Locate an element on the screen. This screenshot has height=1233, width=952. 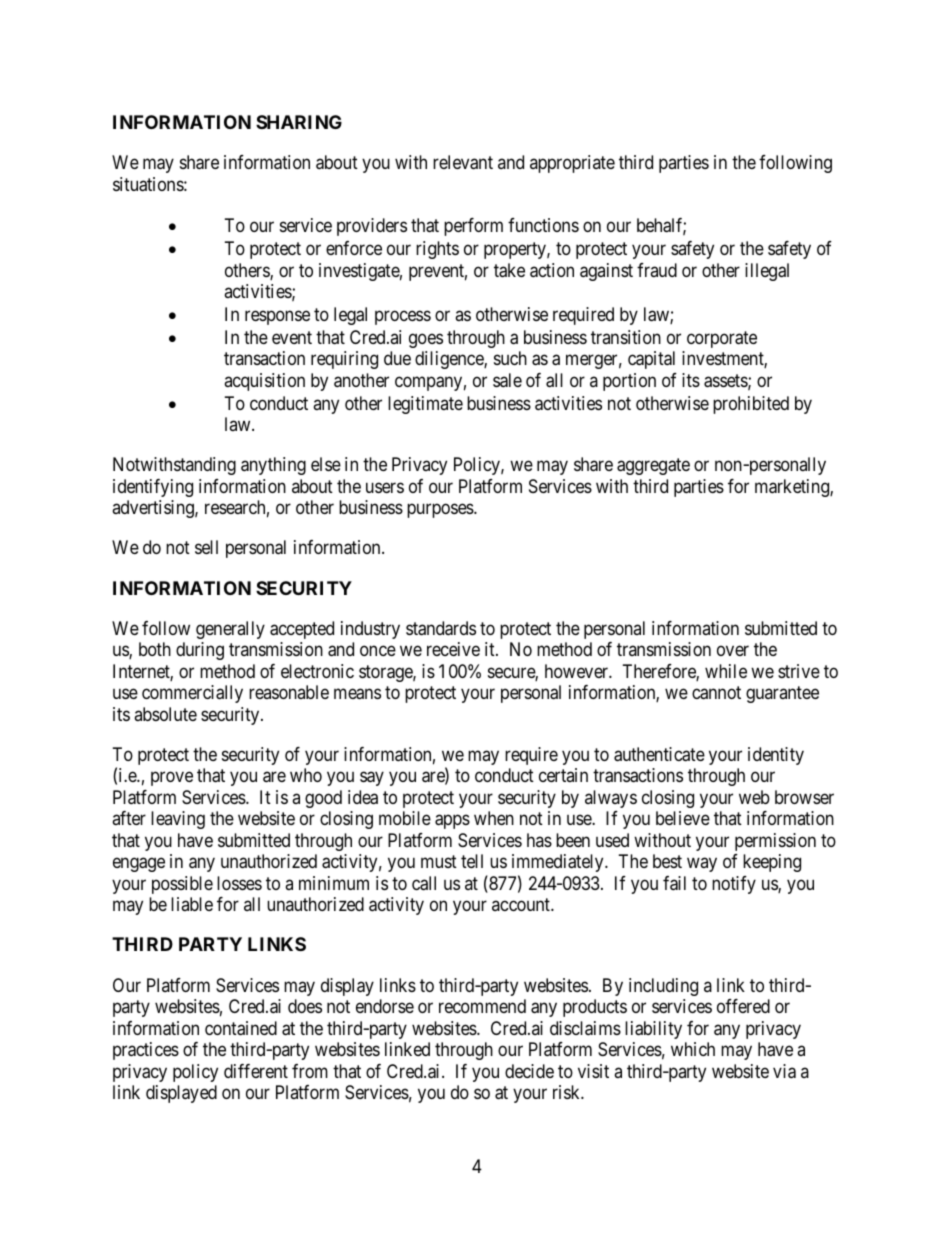
different is located at coordinates (256, 1071).
